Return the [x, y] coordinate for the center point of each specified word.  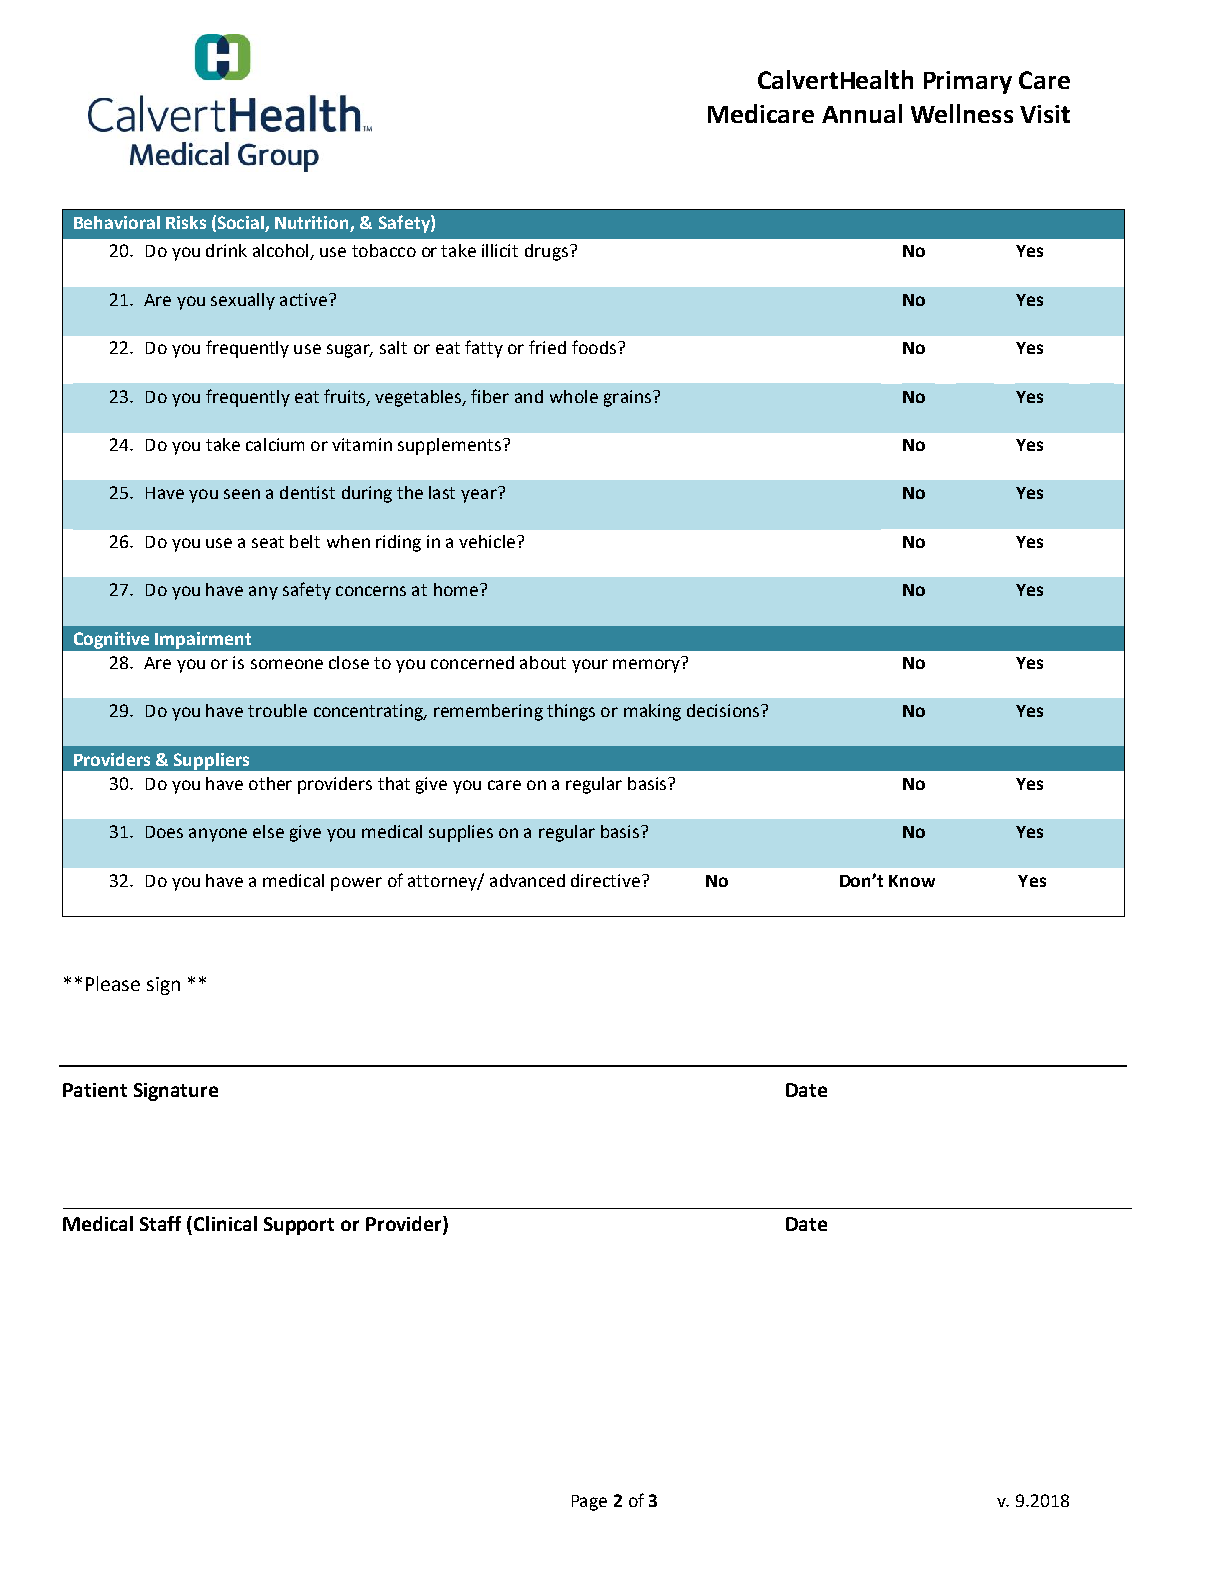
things [571, 712]
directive [605, 880]
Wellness [962, 113]
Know [912, 881]
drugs [546, 252]
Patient [95, 1090]
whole [574, 396]
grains [627, 398]
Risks [186, 222]
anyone [218, 835]
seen [242, 494]
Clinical [225, 1223]
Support [299, 1226]
